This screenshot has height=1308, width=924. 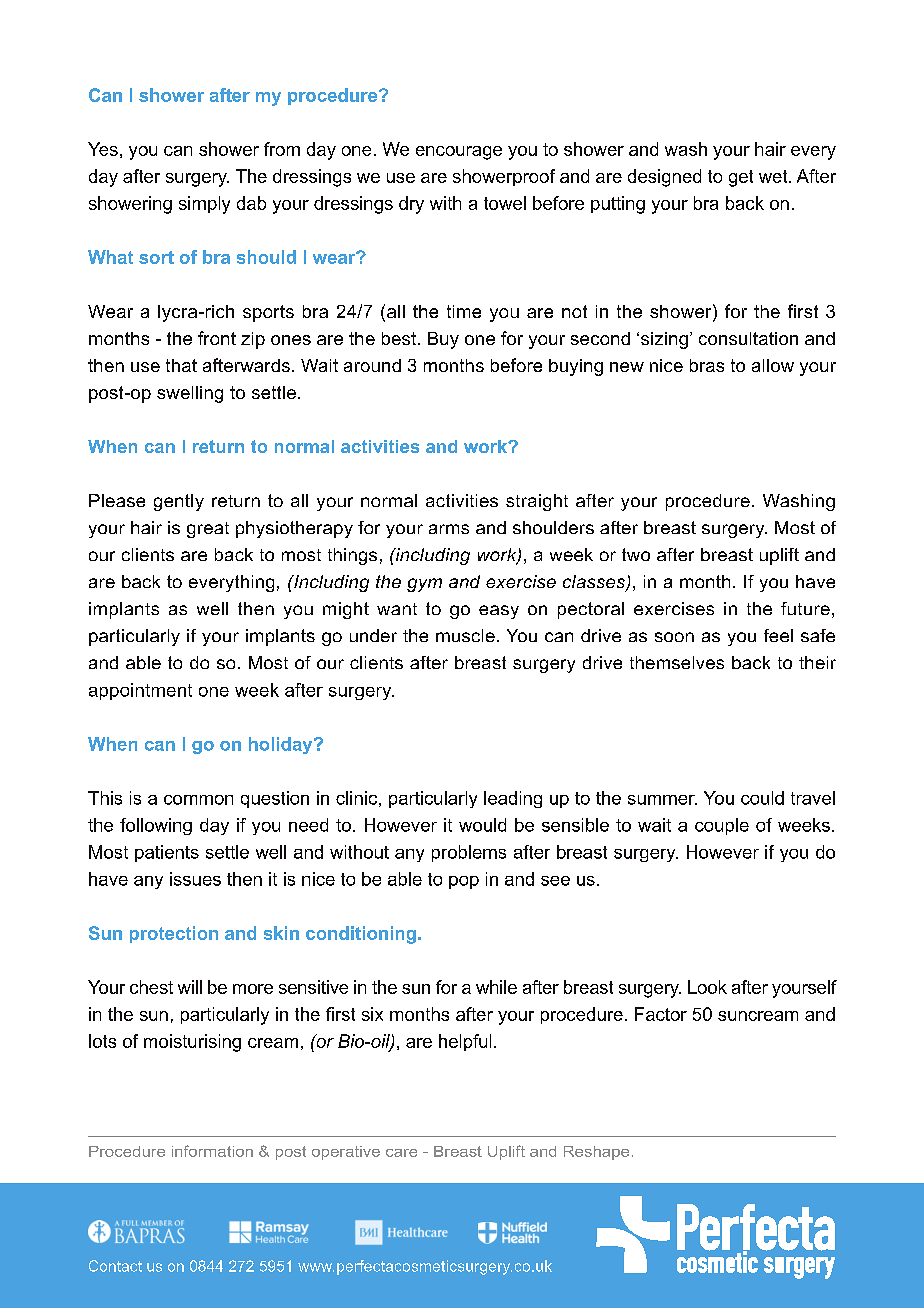 What do you see at coordinates (741, 178) in the screenshot?
I see `get` at bounding box center [741, 178].
